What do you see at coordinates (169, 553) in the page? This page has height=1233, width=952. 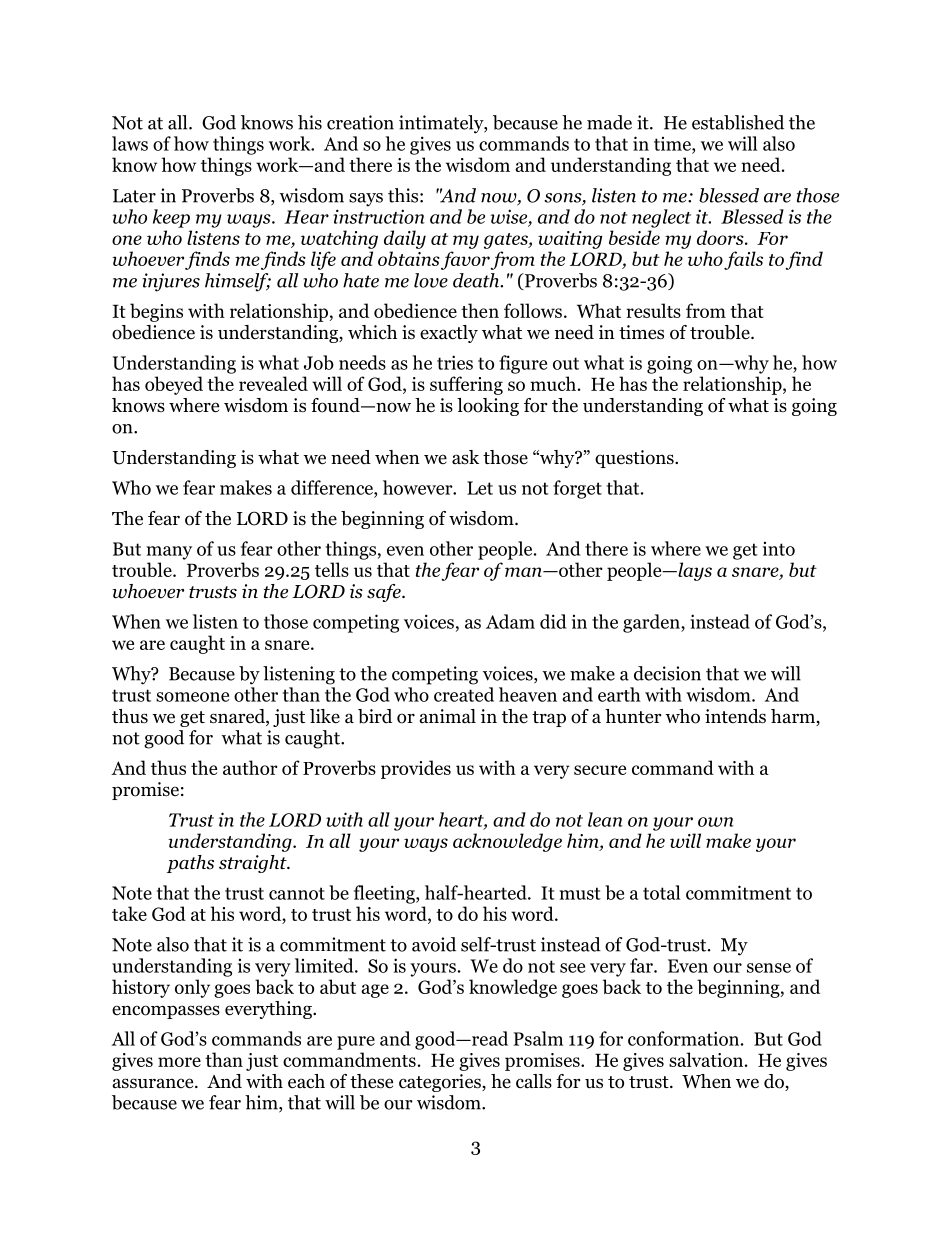 I see `many` at bounding box center [169, 553].
